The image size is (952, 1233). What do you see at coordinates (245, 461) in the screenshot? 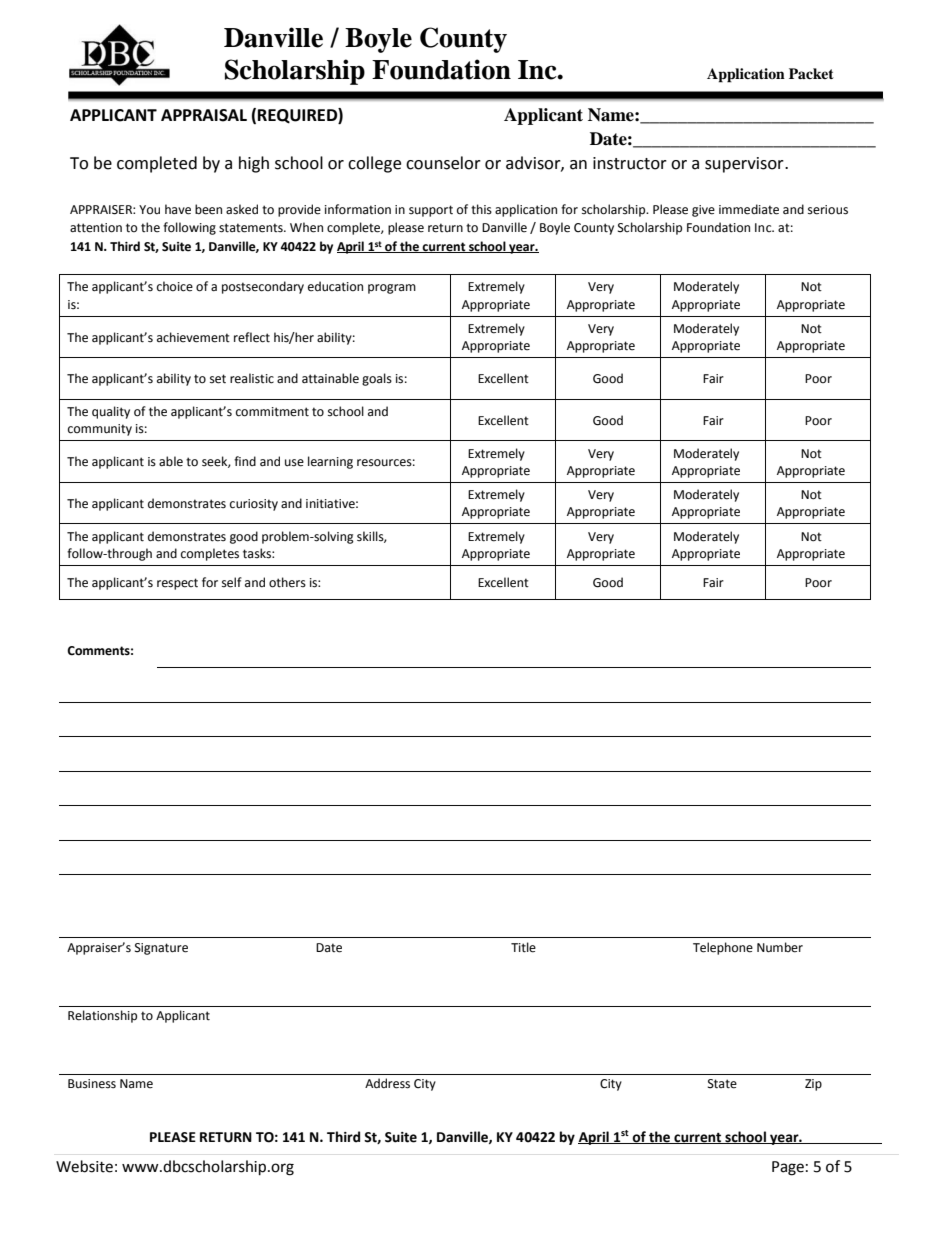
I see `find` at bounding box center [245, 461].
